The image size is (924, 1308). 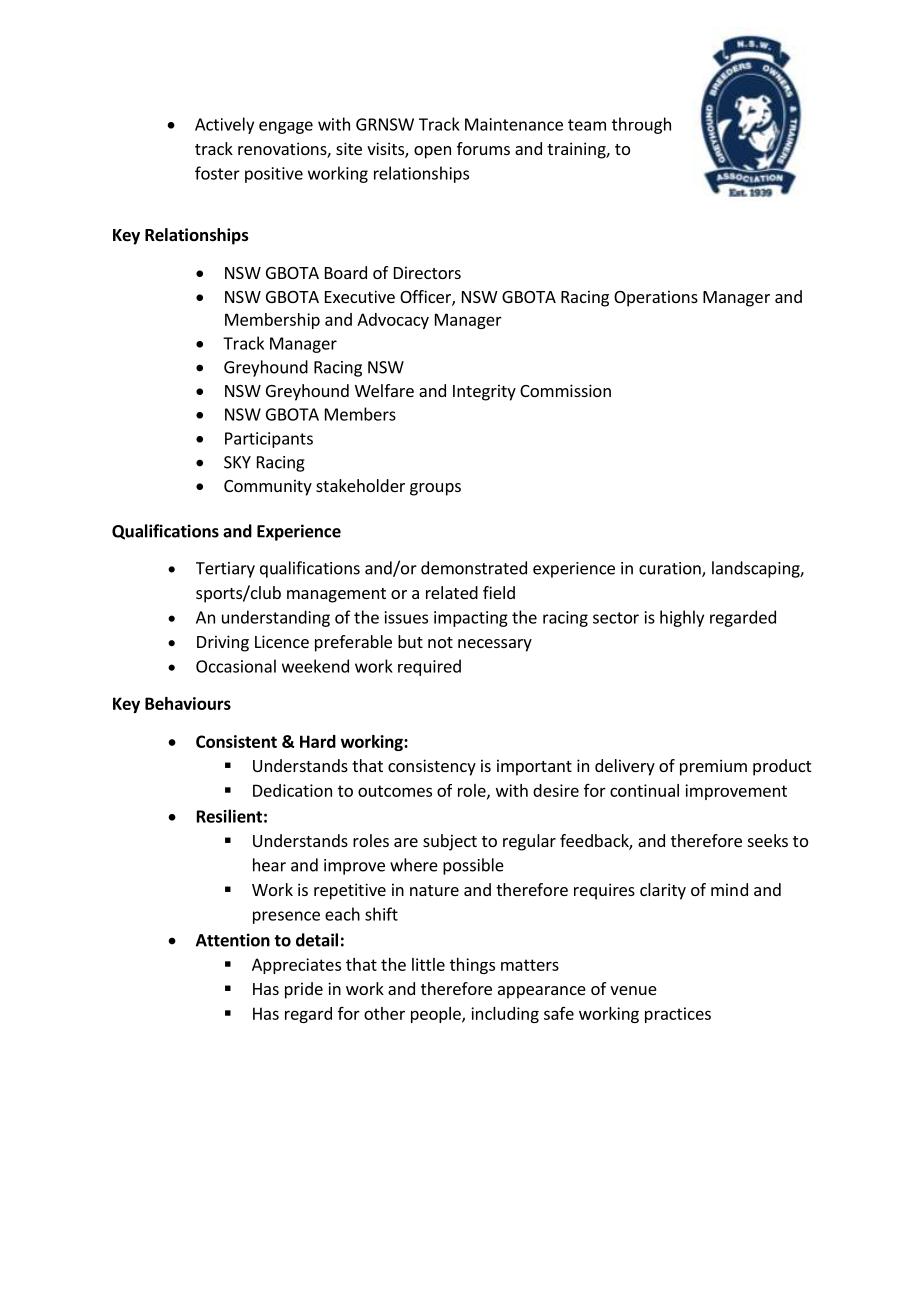 What do you see at coordinates (474, 568) in the screenshot?
I see `demonstrated` at bounding box center [474, 568].
